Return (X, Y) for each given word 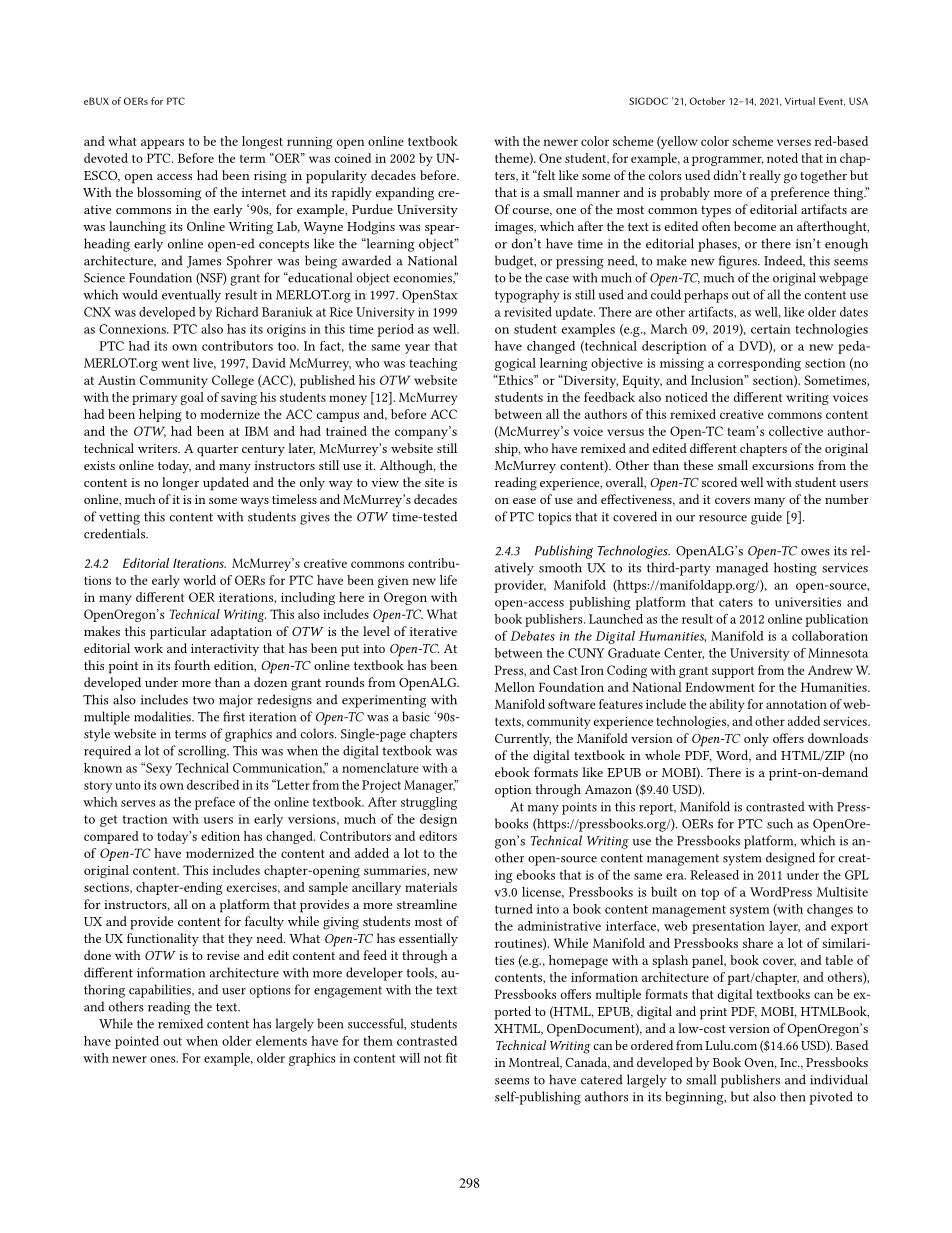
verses (794, 142)
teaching (433, 364)
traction (145, 819)
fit (451, 1058)
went (175, 363)
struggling (429, 803)
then (793, 1096)
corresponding (759, 364)
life (448, 580)
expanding (405, 194)
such (780, 823)
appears (162, 144)
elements (281, 1041)
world (200, 580)
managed (742, 569)
